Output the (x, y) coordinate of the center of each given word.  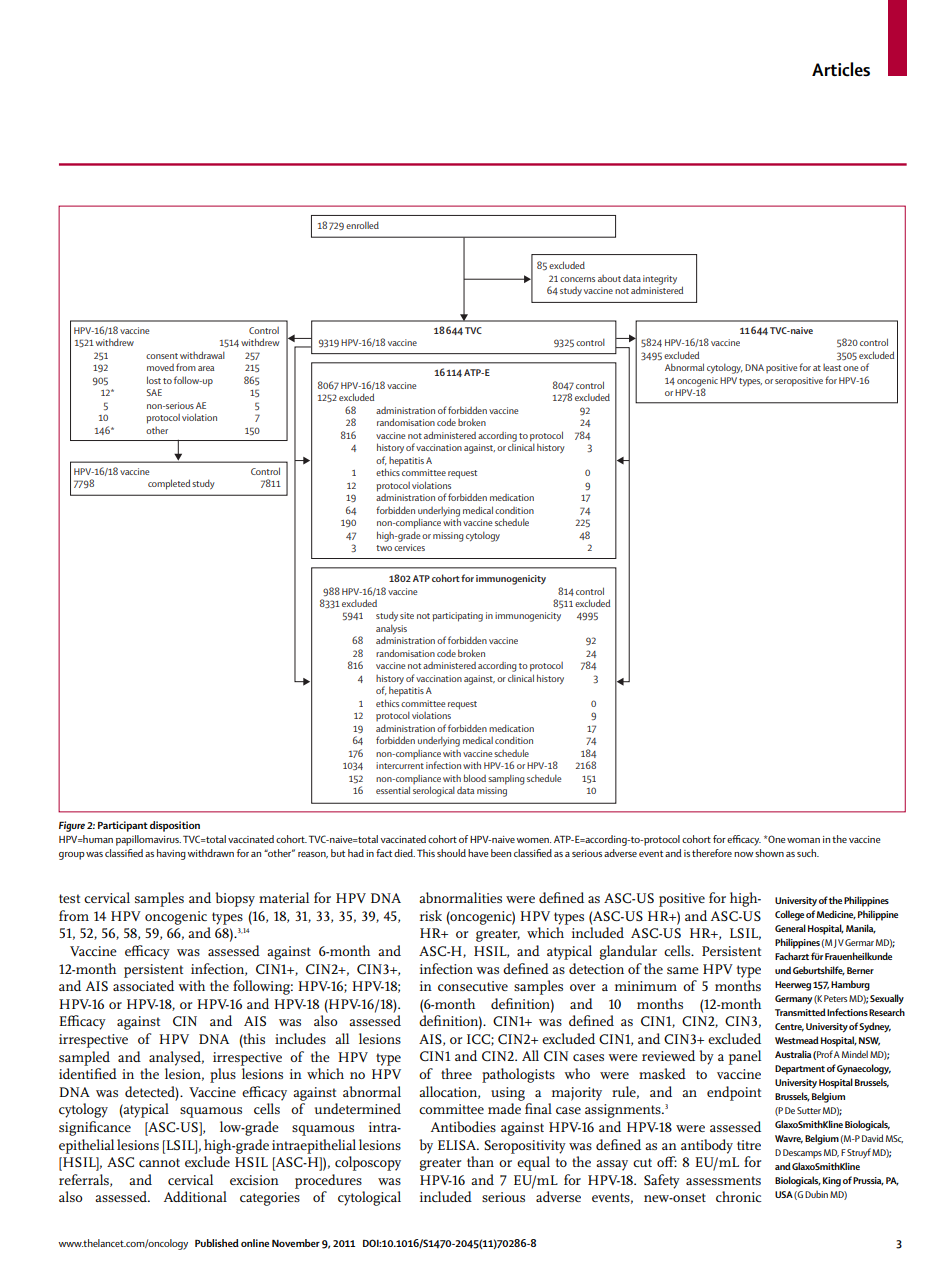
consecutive (473, 986)
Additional (195, 1196)
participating (457, 617)
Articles (841, 69)
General (790, 928)
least (832, 367)
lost (154, 380)
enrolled (362, 225)
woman (803, 840)
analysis (391, 630)
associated (143, 985)
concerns (577, 279)
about (609, 278)
